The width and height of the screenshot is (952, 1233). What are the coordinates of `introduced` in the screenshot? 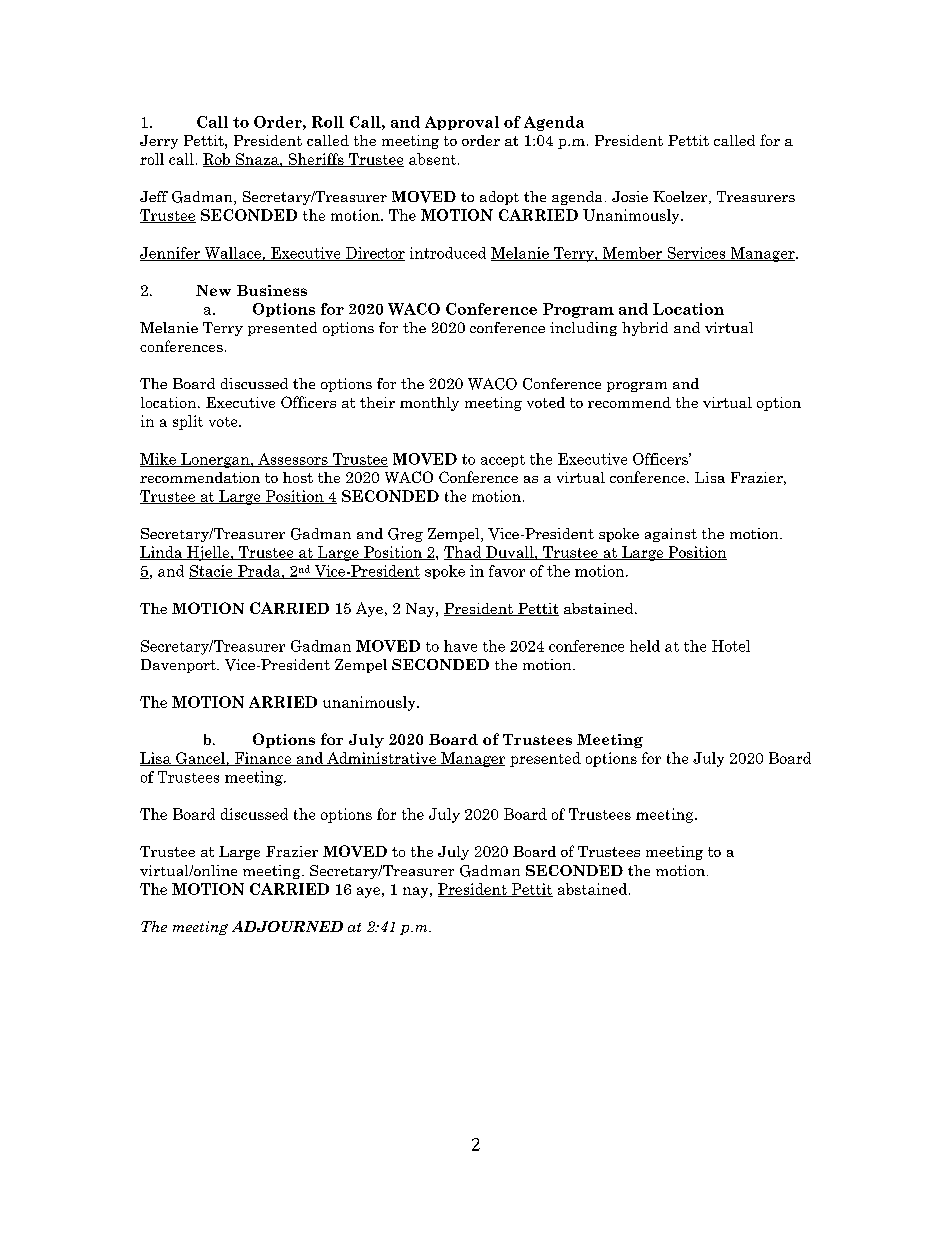 It's located at (448, 253).
